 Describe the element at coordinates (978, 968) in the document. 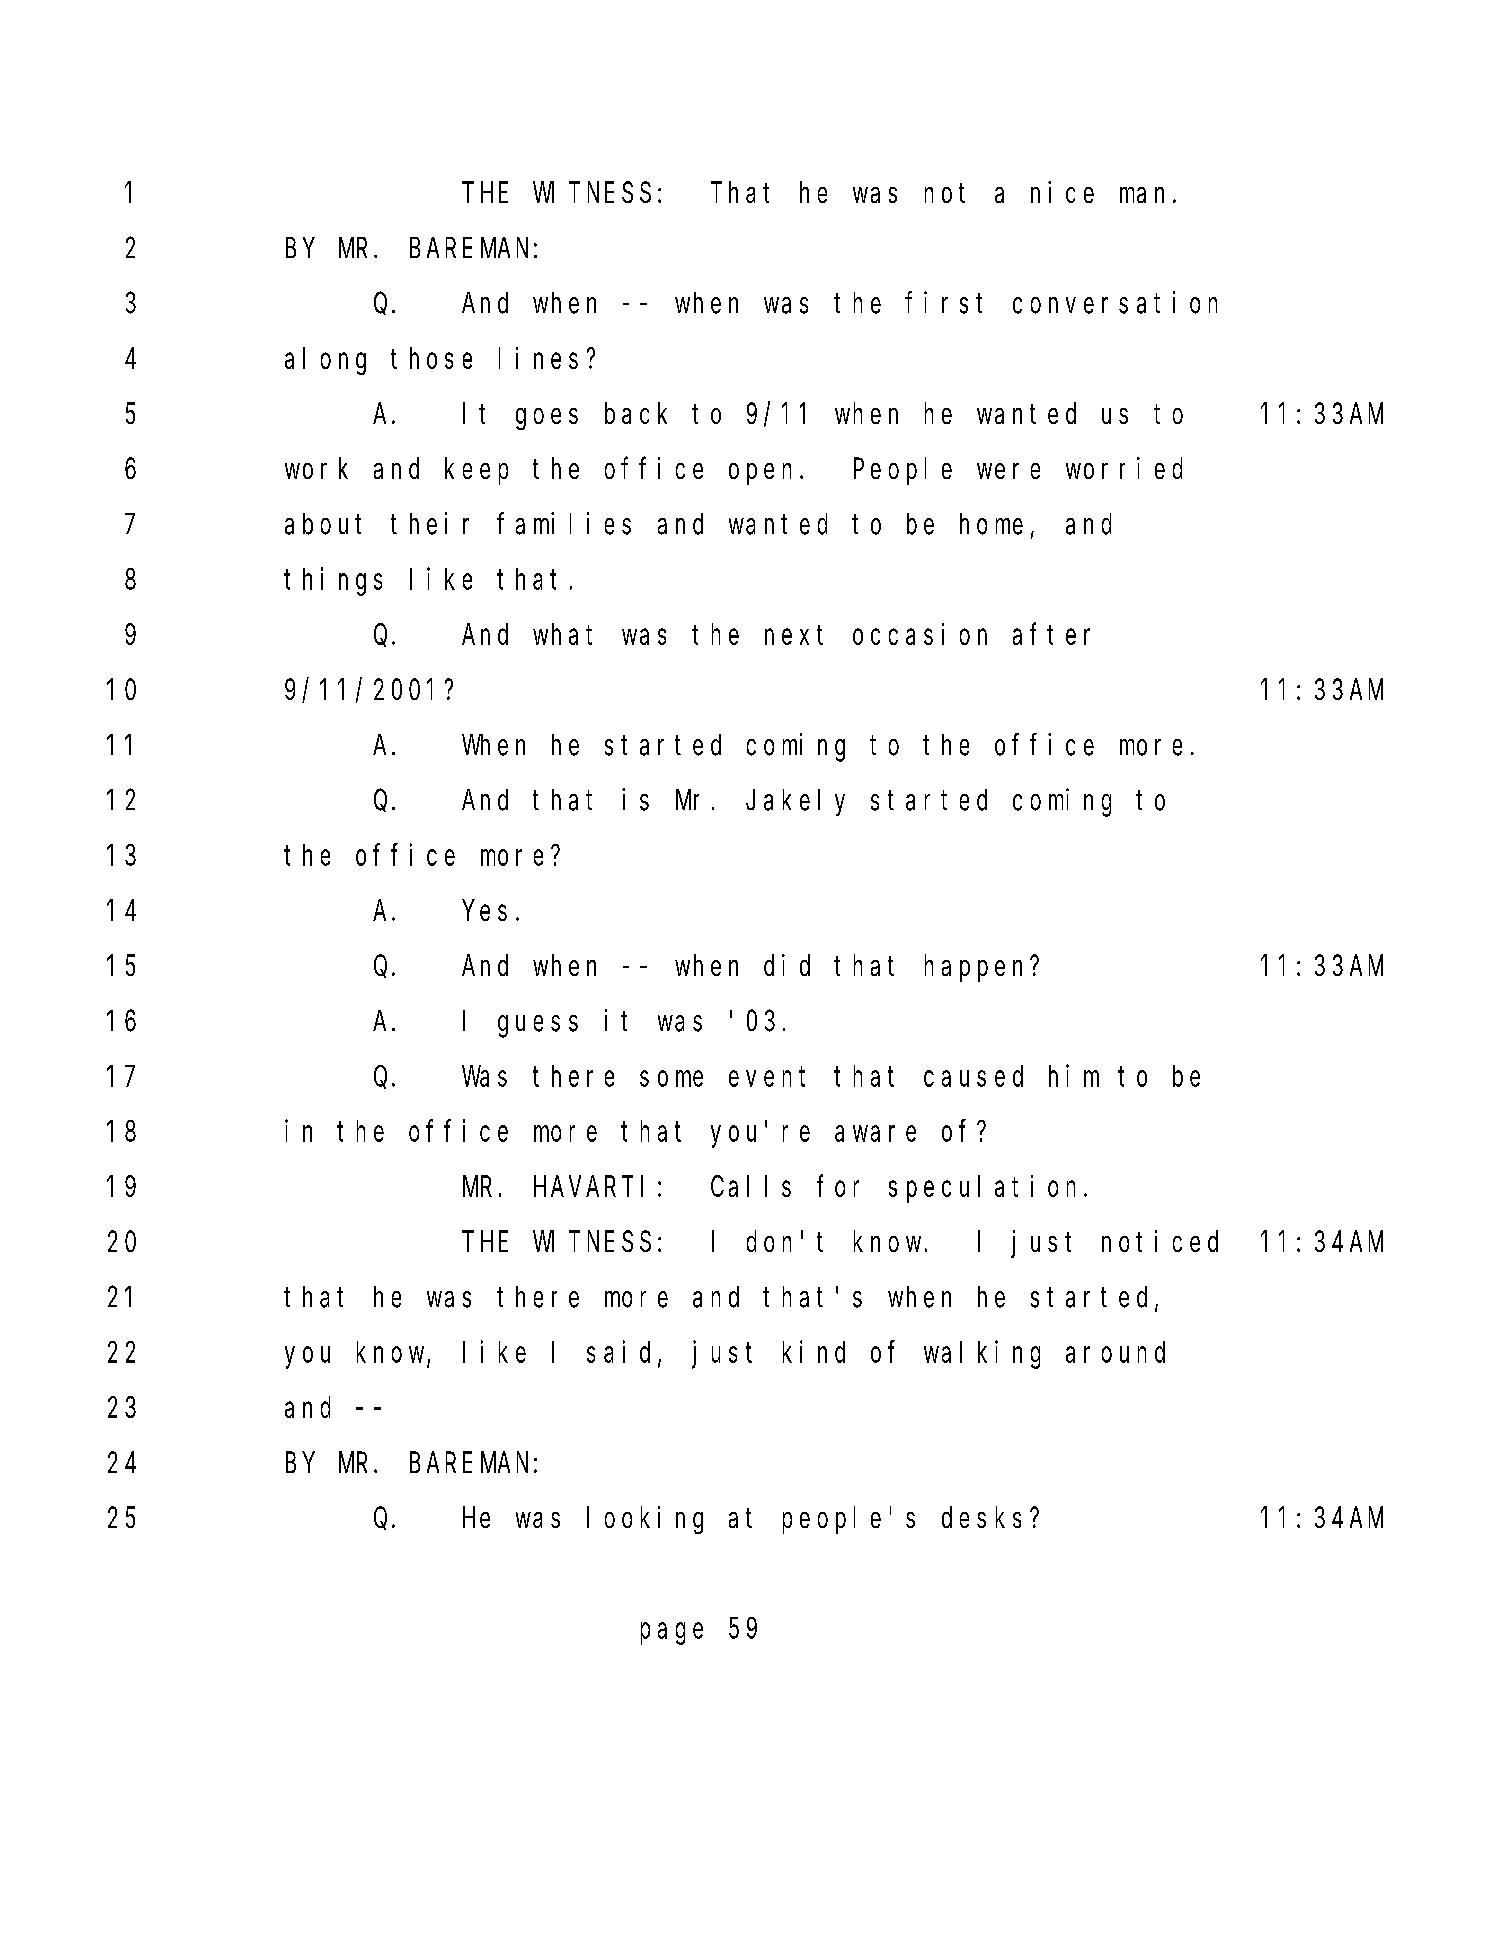

I see `happen` at that location.
